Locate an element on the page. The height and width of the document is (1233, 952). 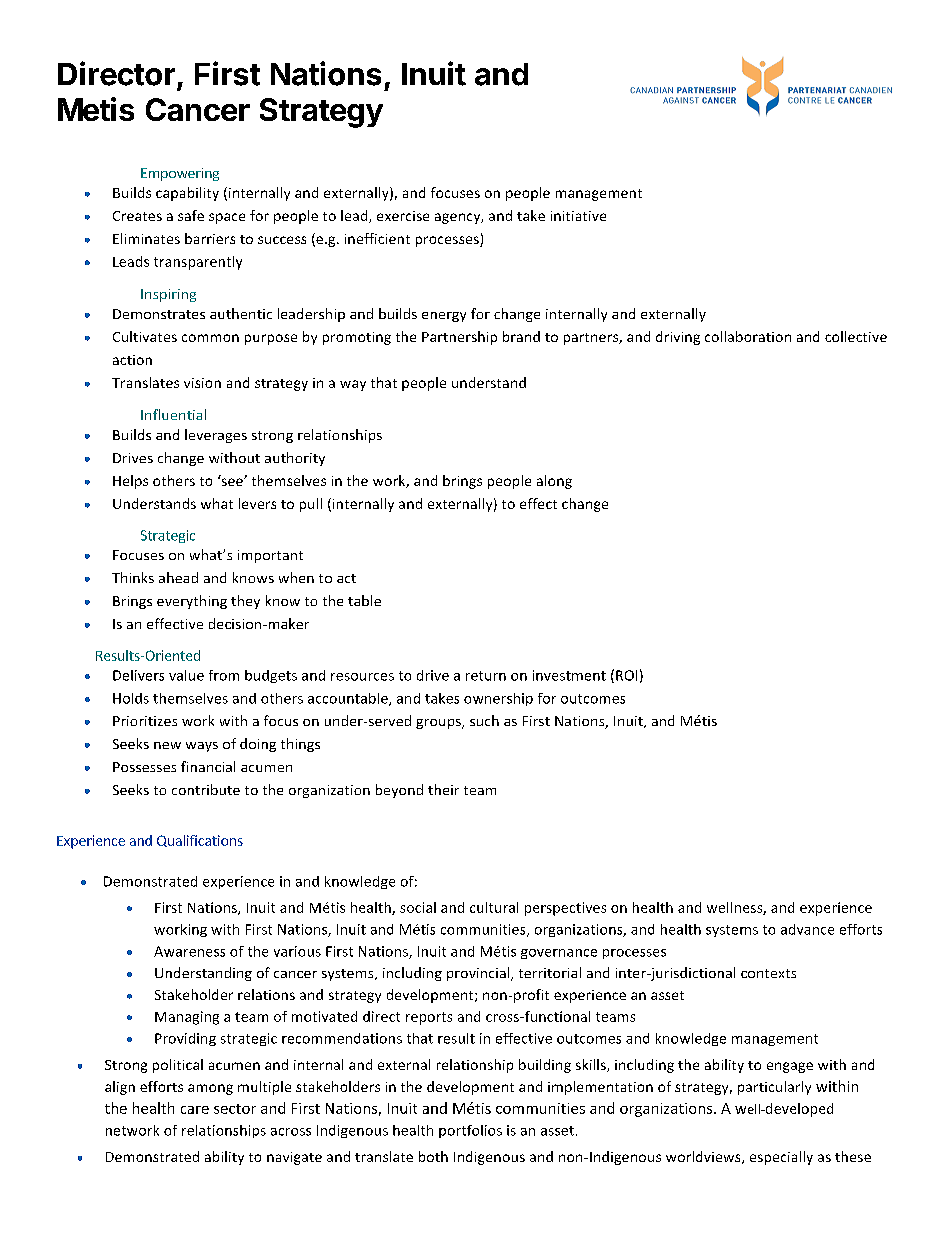
vision is located at coordinates (202, 383).
